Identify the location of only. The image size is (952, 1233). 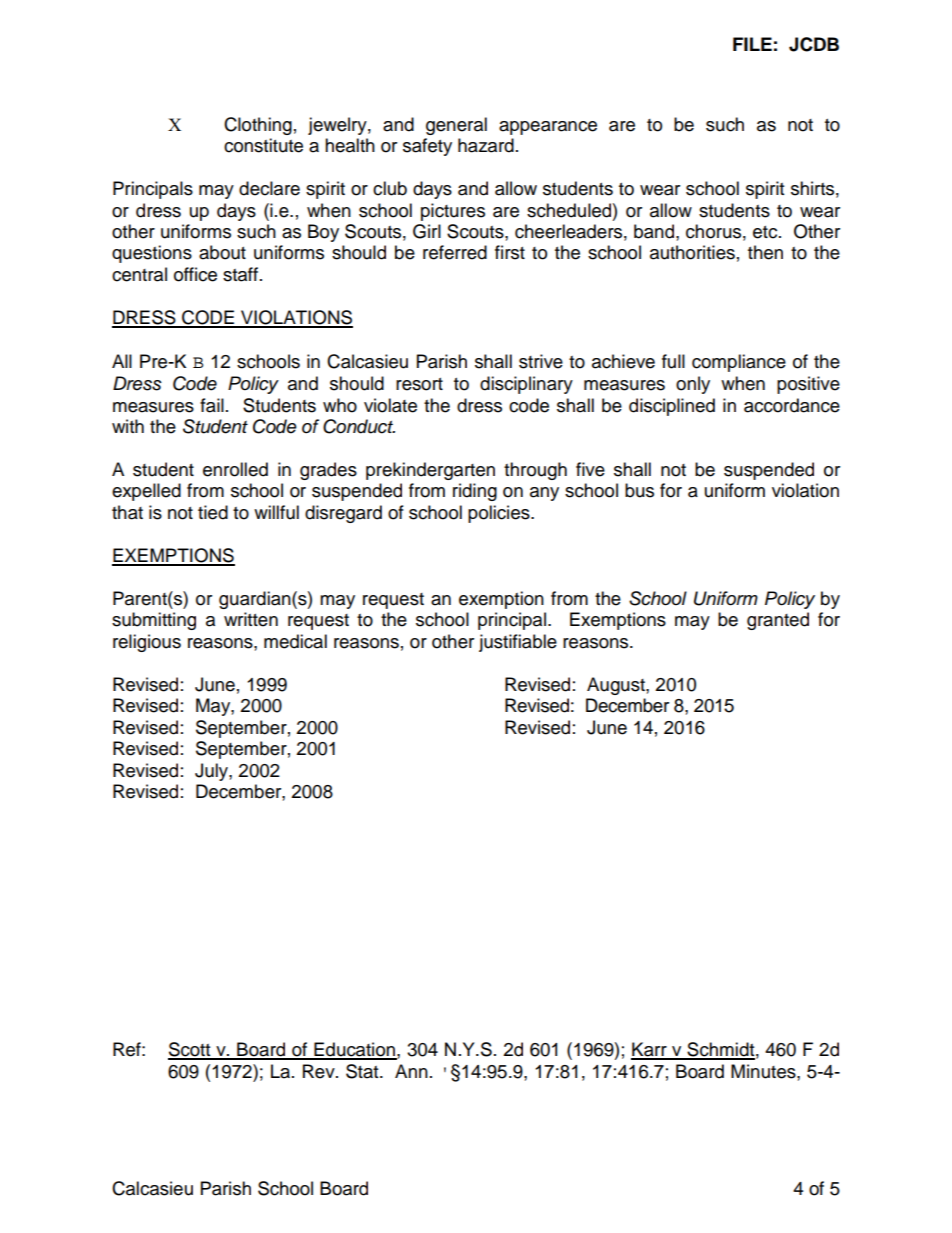
(693, 385).
